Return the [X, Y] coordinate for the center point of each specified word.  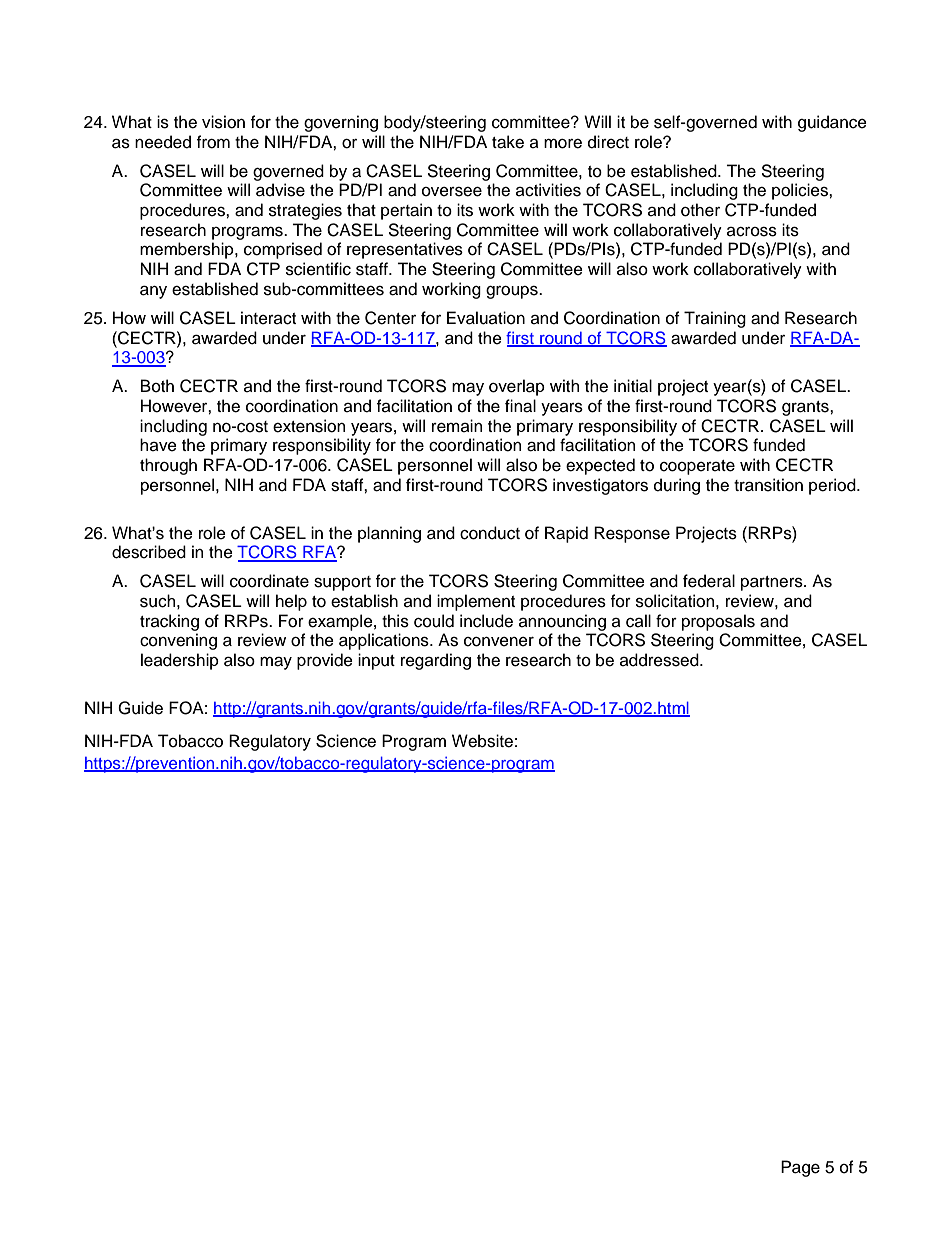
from [213, 142]
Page [800, 1168]
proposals [718, 622]
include [486, 621]
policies [801, 191]
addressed [660, 660]
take [508, 142]
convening [178, 641]
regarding [436, 661]
